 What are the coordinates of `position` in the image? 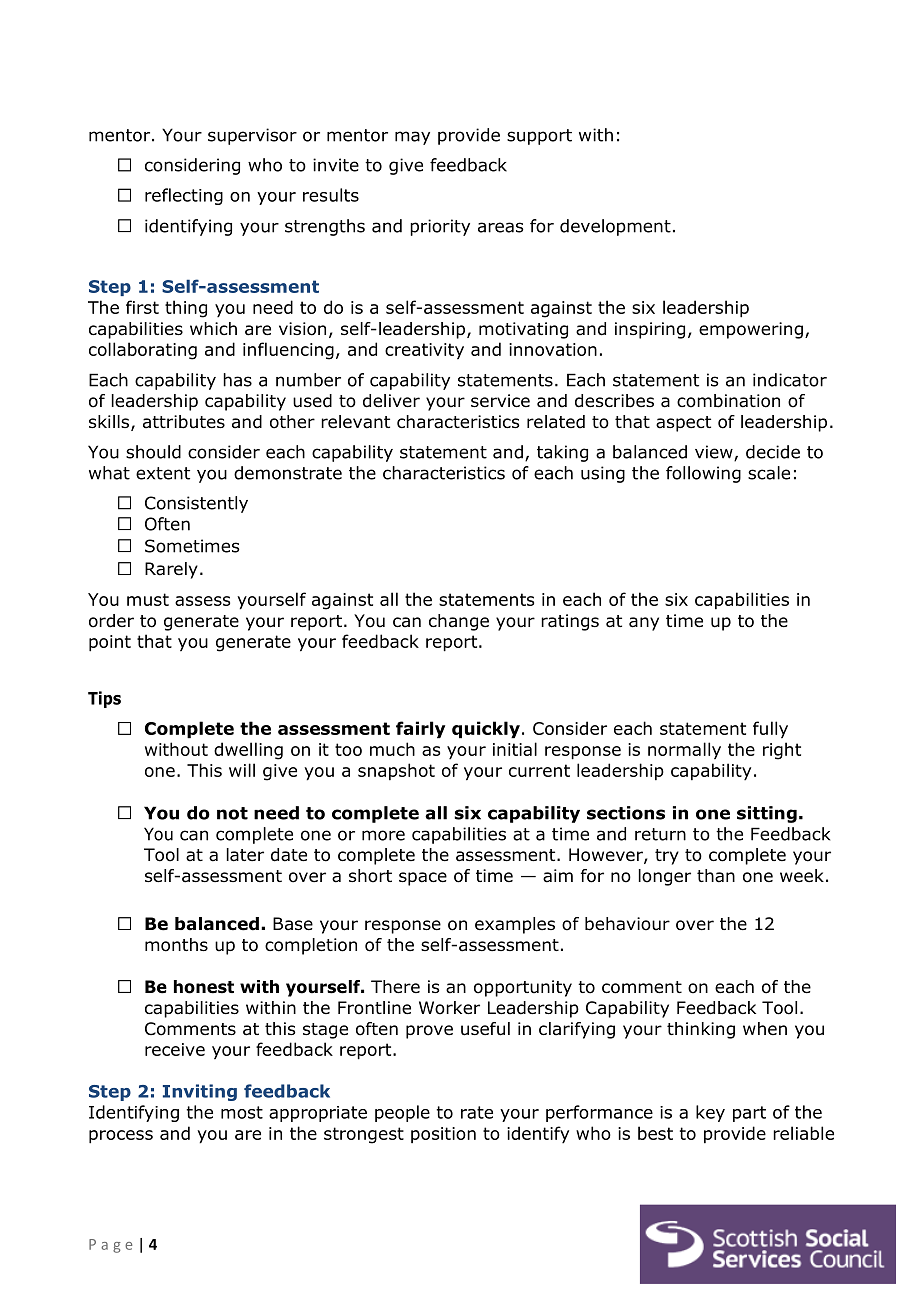 It's located at (443, 1135).
